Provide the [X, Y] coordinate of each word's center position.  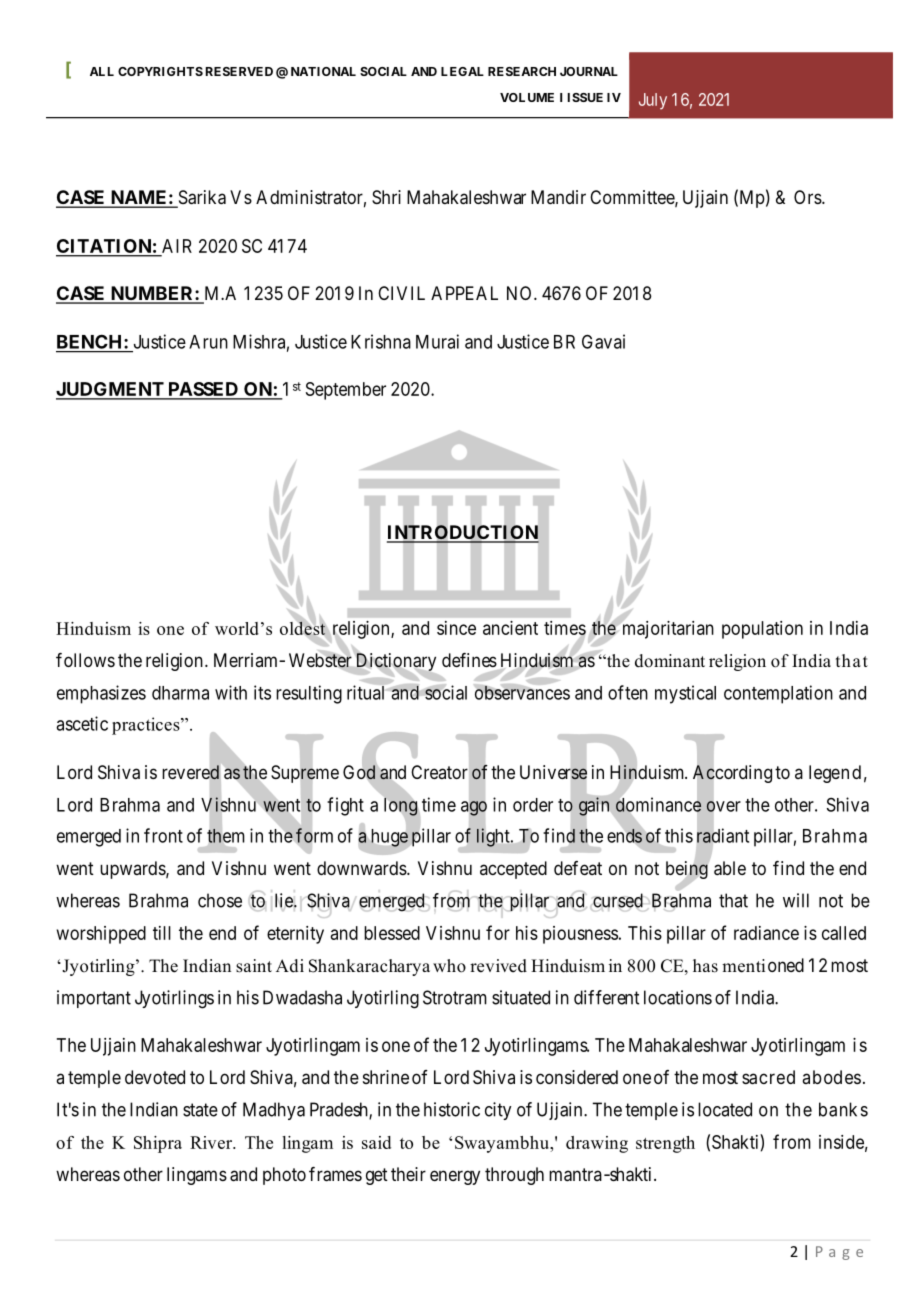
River [212, 1142]
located [725, 1109]
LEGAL [462, 71]
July [653, 101]
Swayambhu [503, 1144]
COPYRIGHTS [160, 71]
